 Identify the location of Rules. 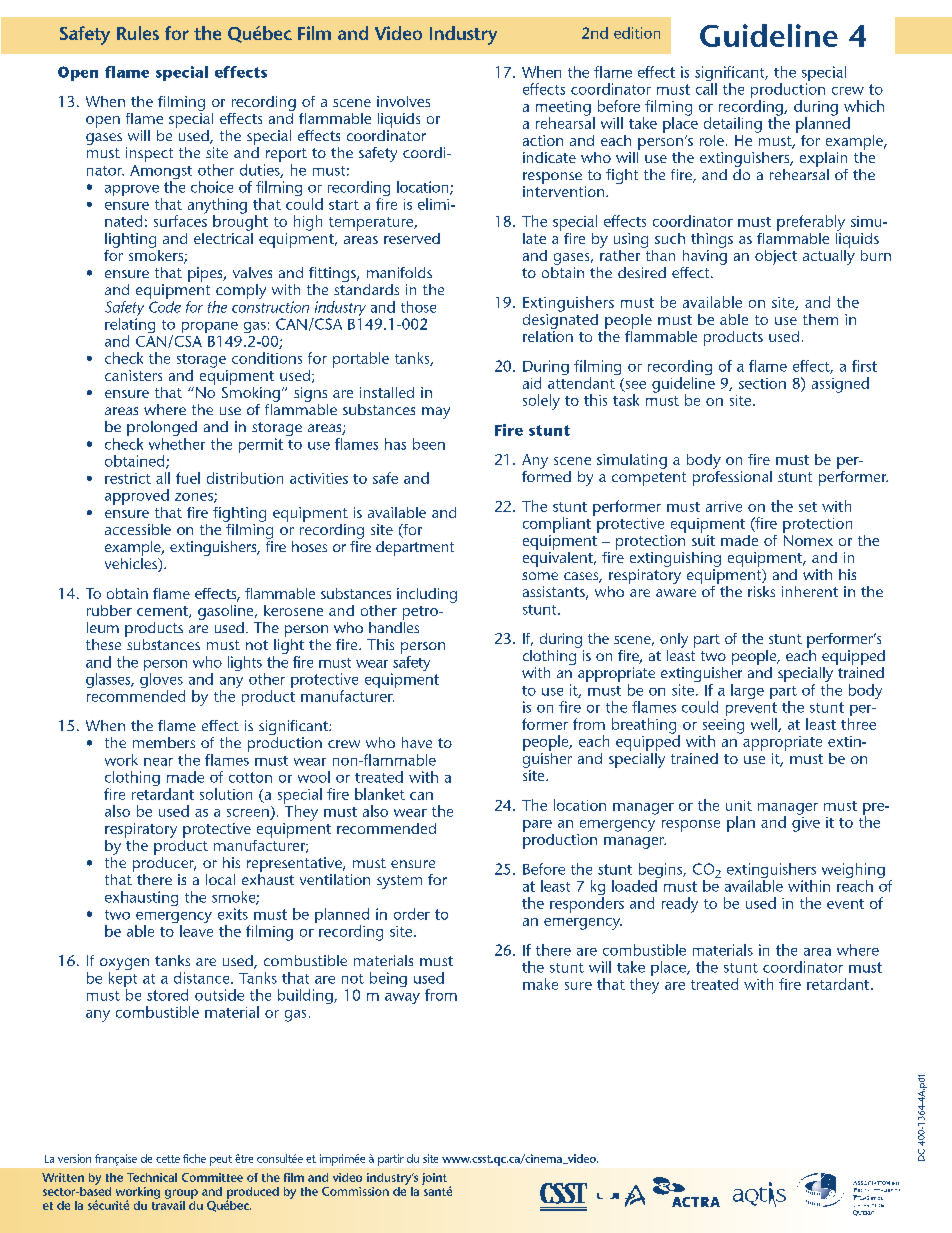
(138, 33).
